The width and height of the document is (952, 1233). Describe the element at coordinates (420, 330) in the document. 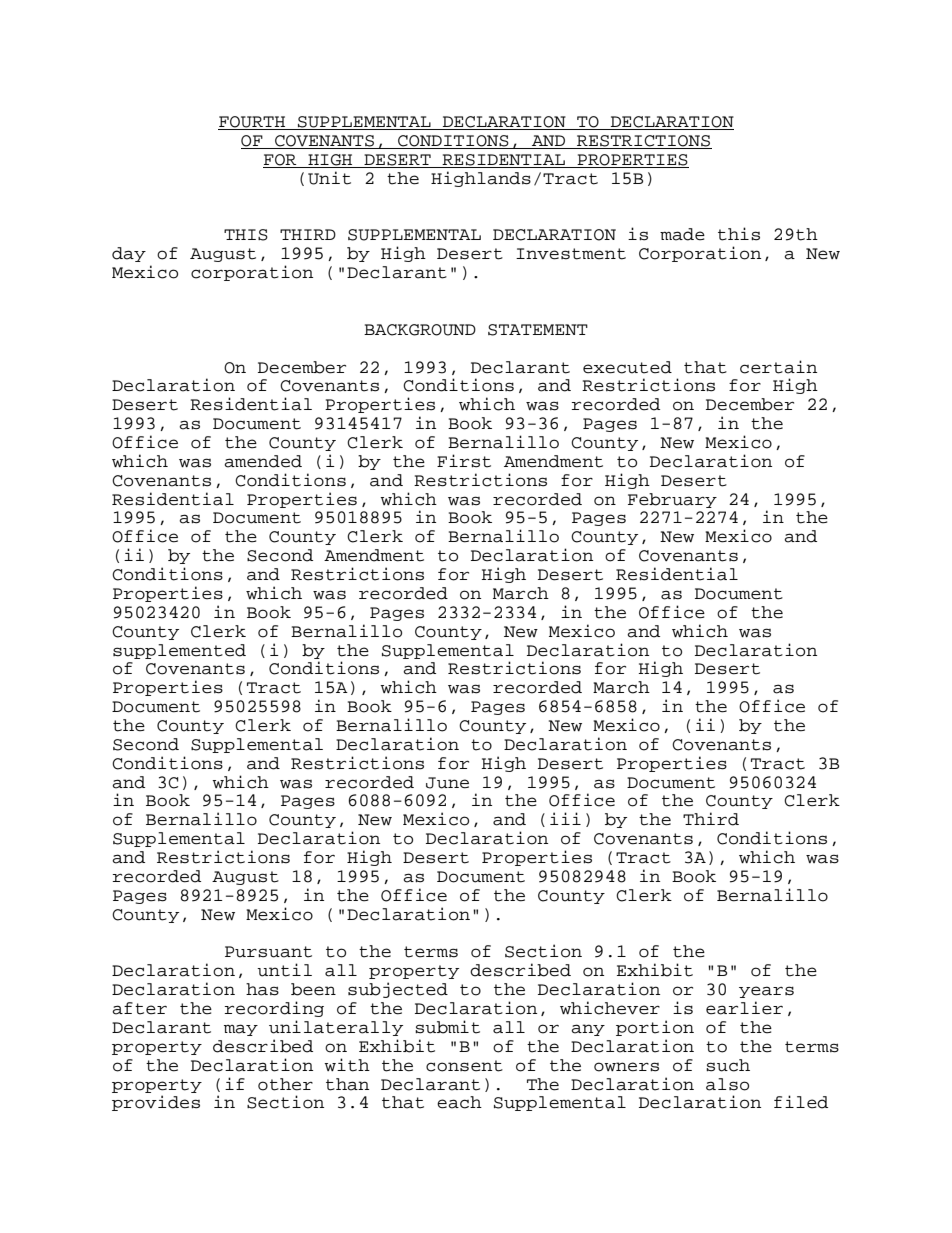

I see `BACKGROUND` at that location.
